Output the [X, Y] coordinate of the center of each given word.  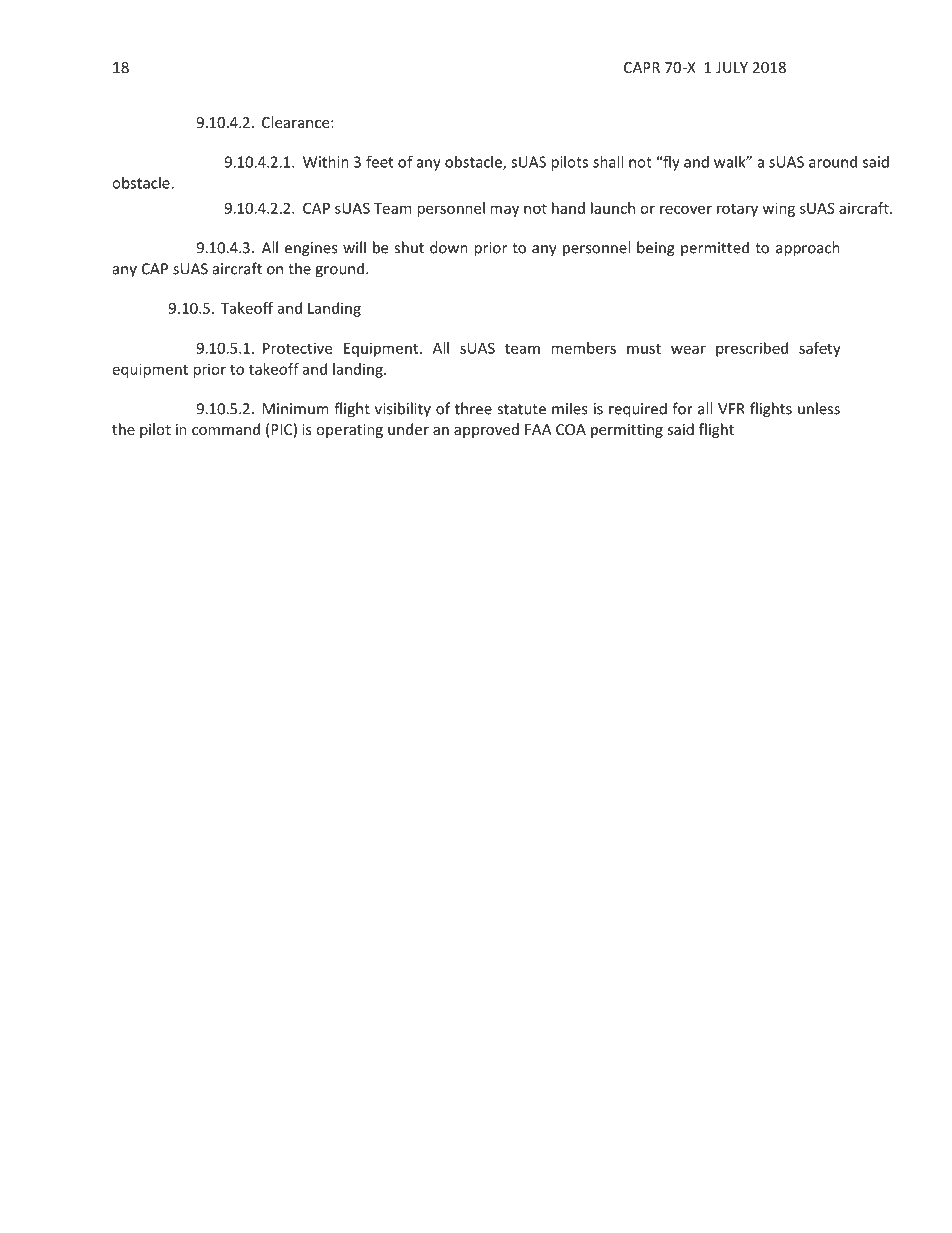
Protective [297, 348]
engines [311, 249]
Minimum [296, 409]
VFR [731, 409]
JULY [732, 67]
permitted [715, 249]
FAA [538, 429]
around [833, 162]
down [449, 247]
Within [326, 162]
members [583, 348]
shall [608, 162]
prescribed [752, 349]
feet [379, 161]
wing [779, 209]
